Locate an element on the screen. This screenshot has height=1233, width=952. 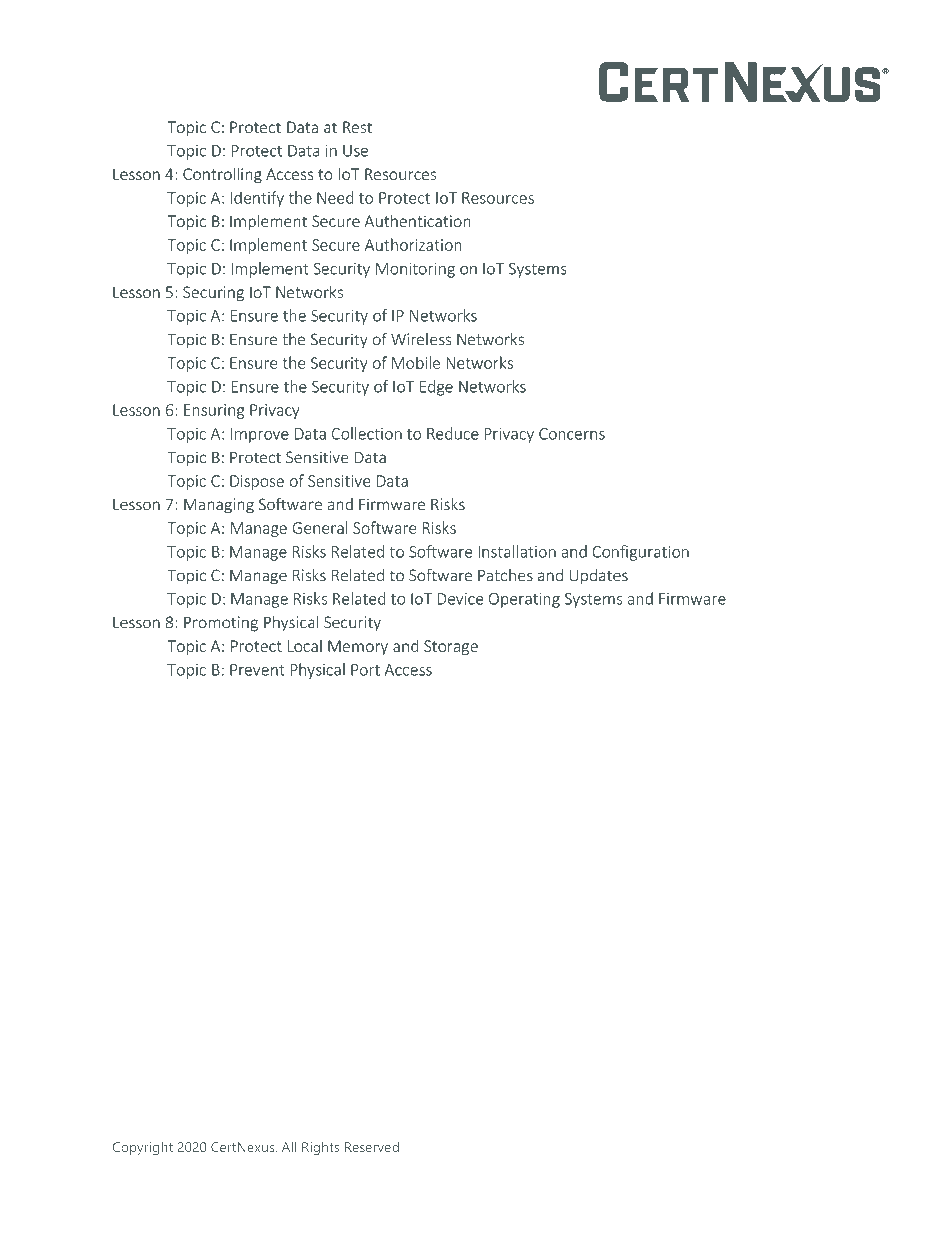
Reserved is located at coordinates (372, 1146).
